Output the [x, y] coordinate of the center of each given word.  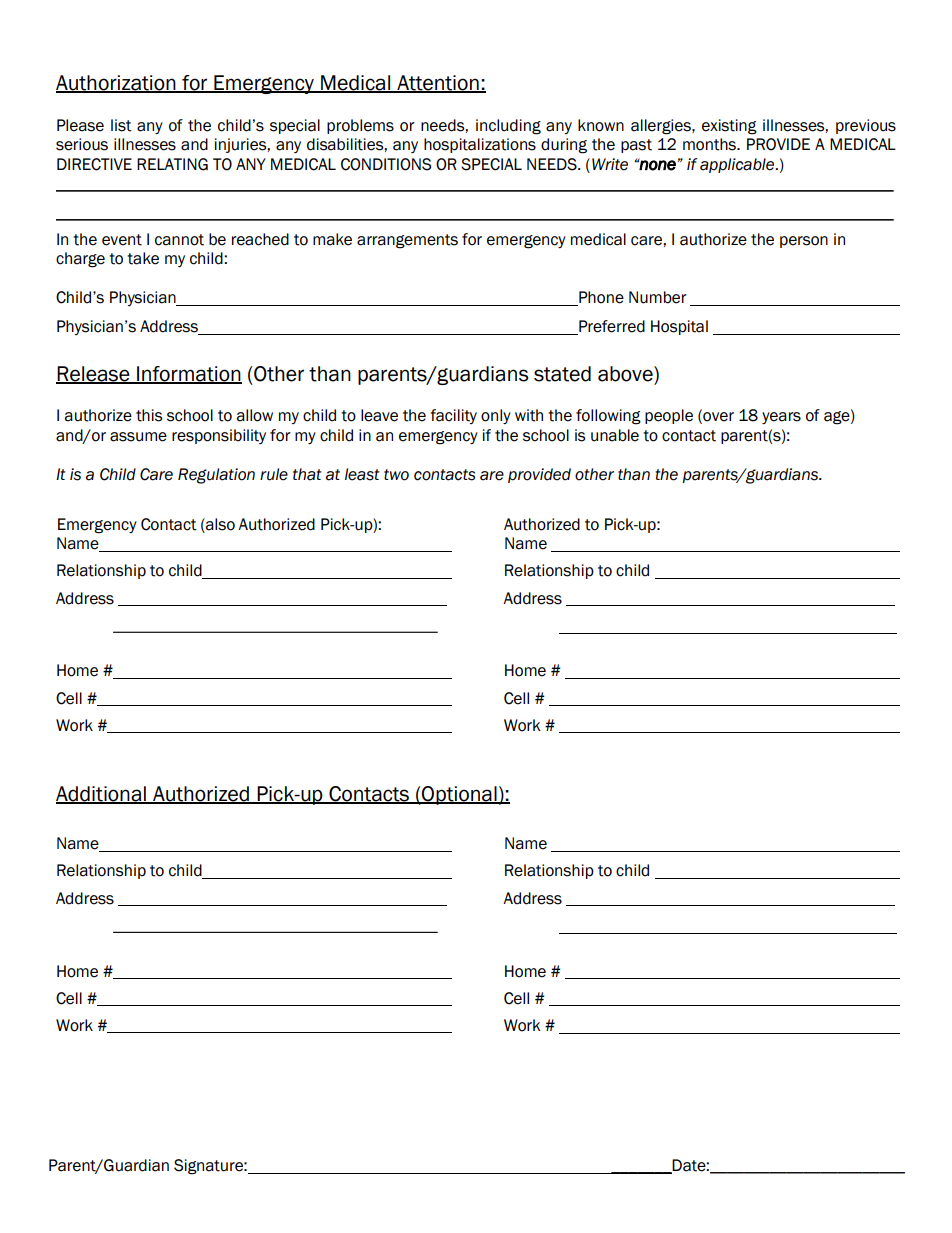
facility [453, 416]
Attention [438, 84]
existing [729, 127]
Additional [102, 795]
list [121, 125]
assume [138, 437]
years [781, 418]
